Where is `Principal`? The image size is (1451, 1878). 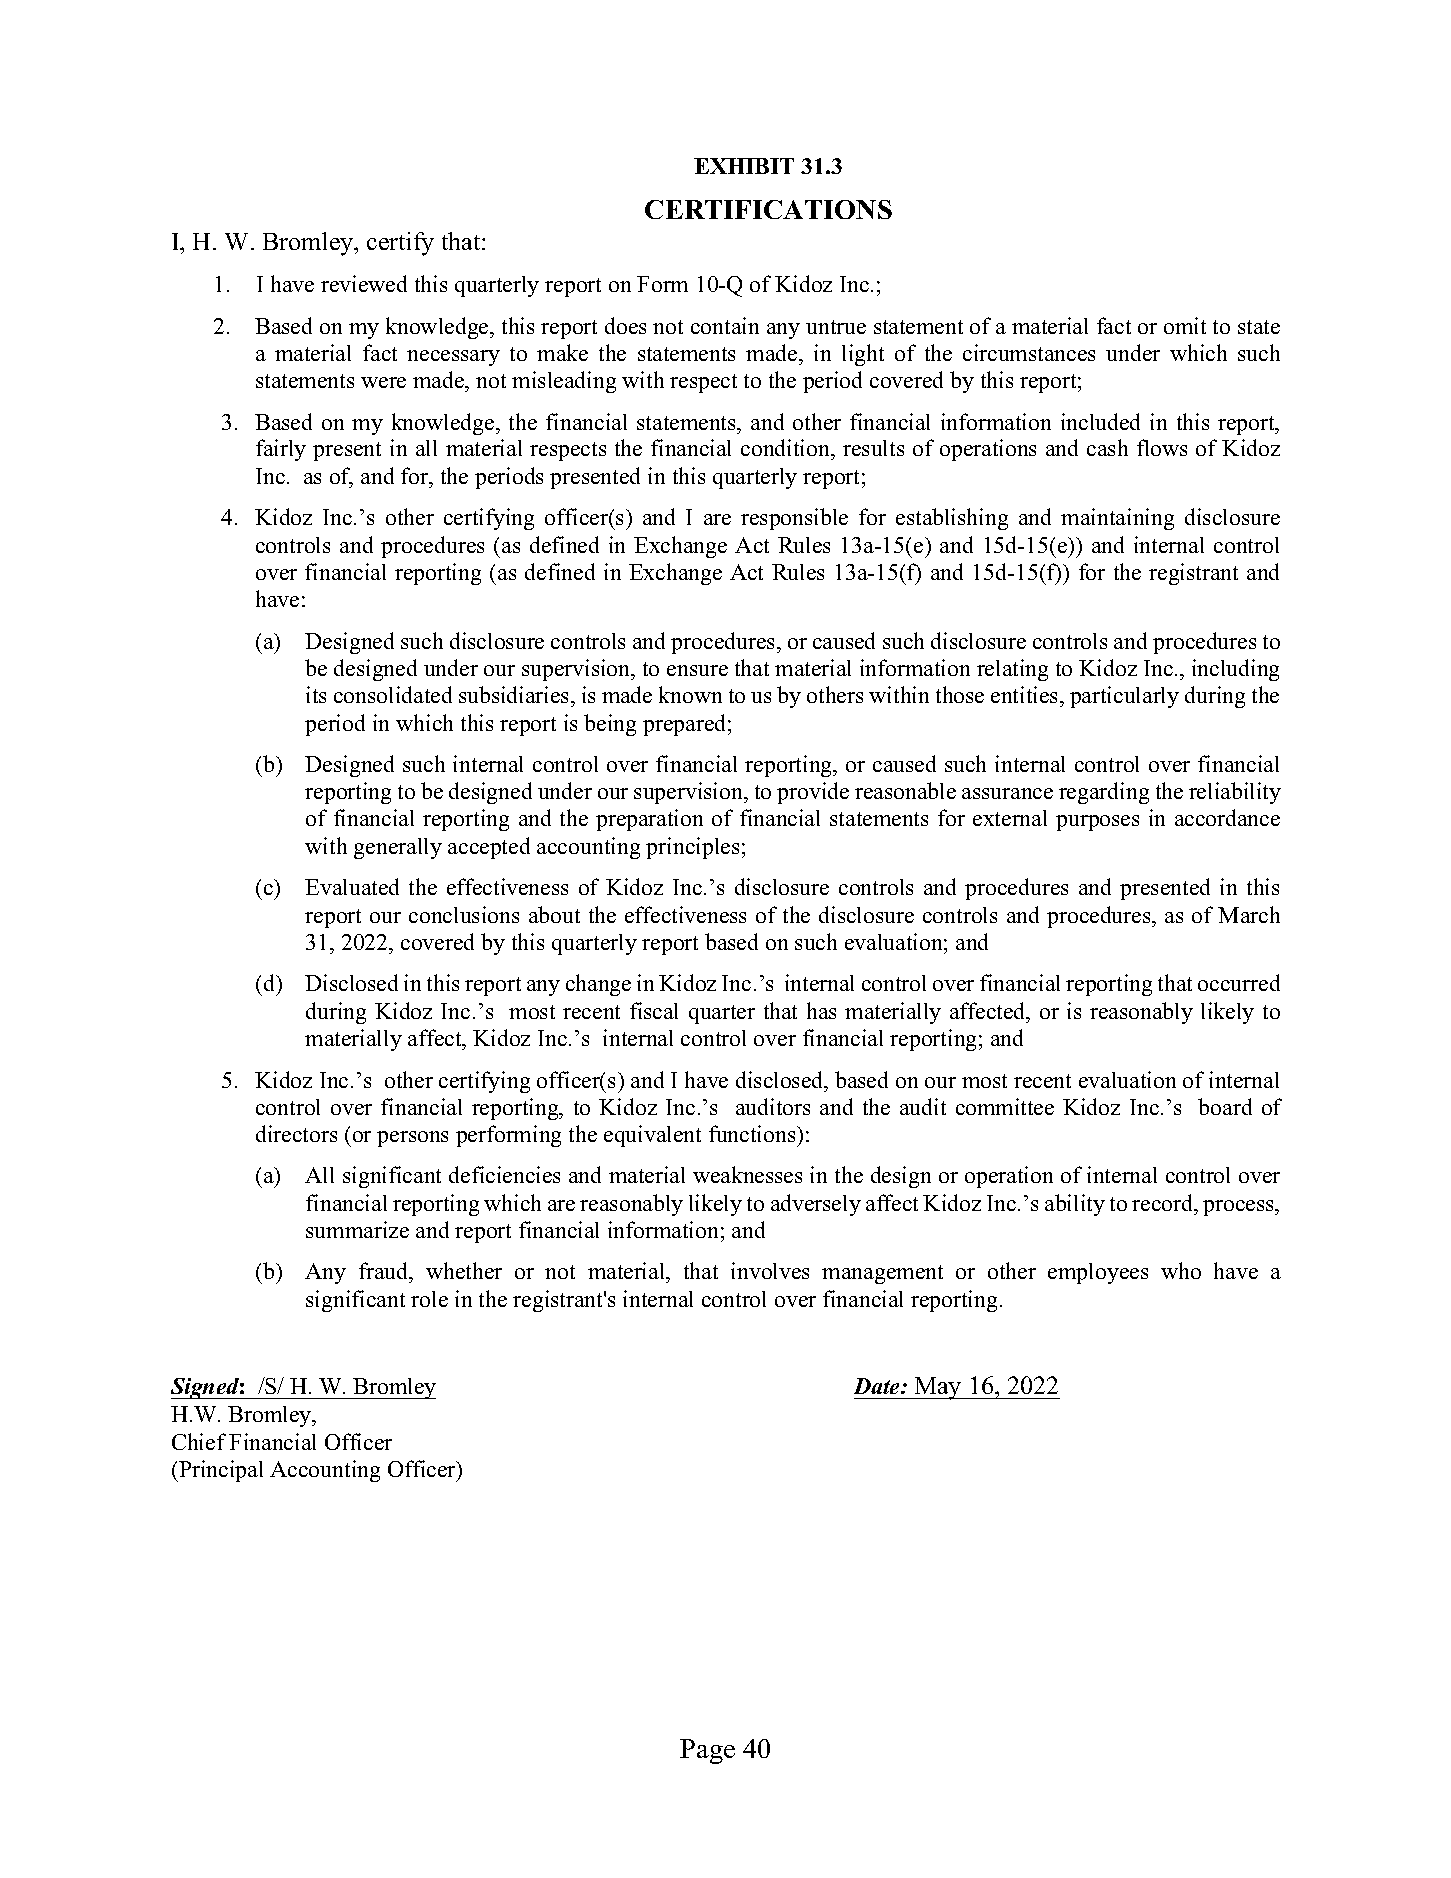 Principal is located at coordinates (220, 1471).
